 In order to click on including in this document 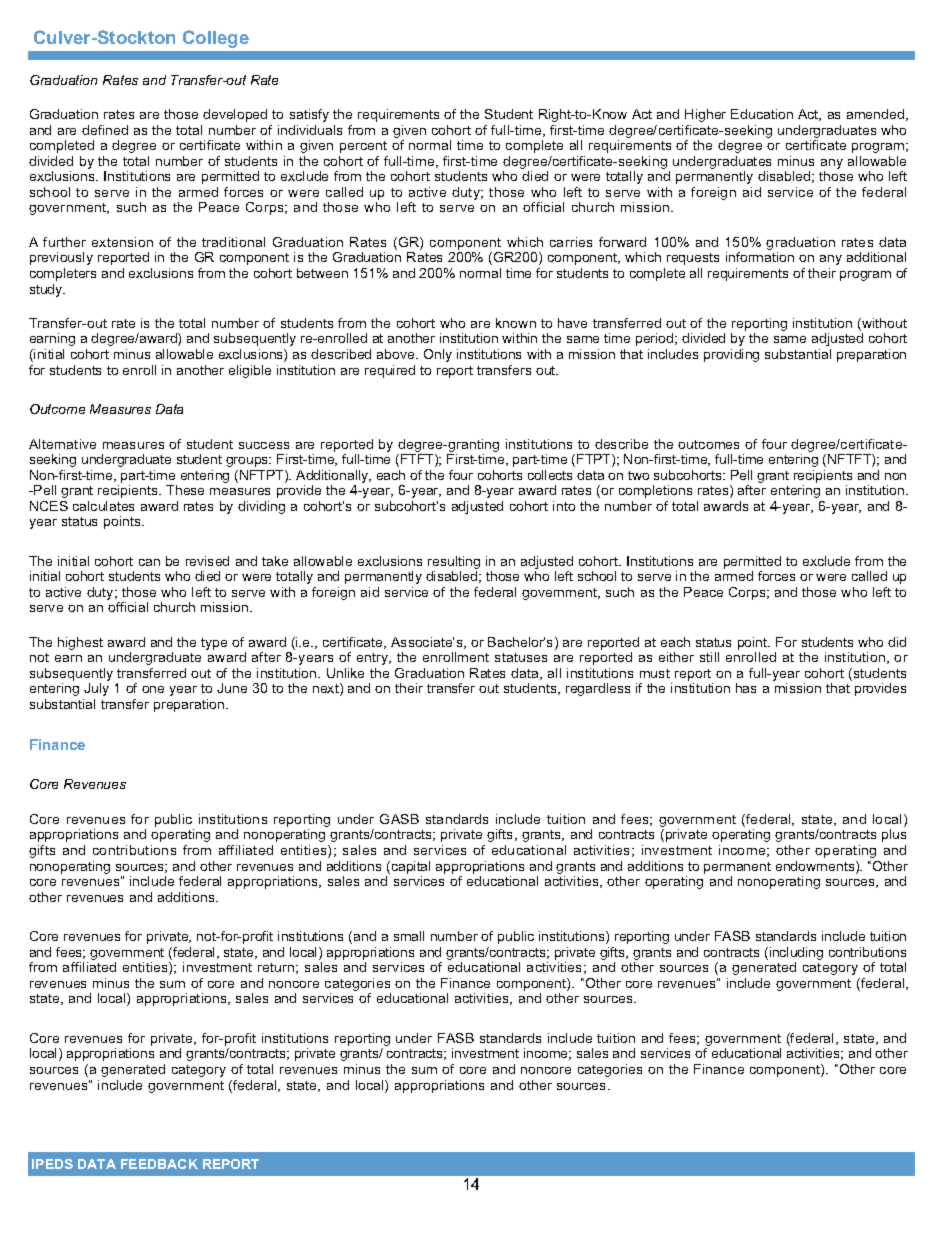, I will do `click(795, 955)`.
